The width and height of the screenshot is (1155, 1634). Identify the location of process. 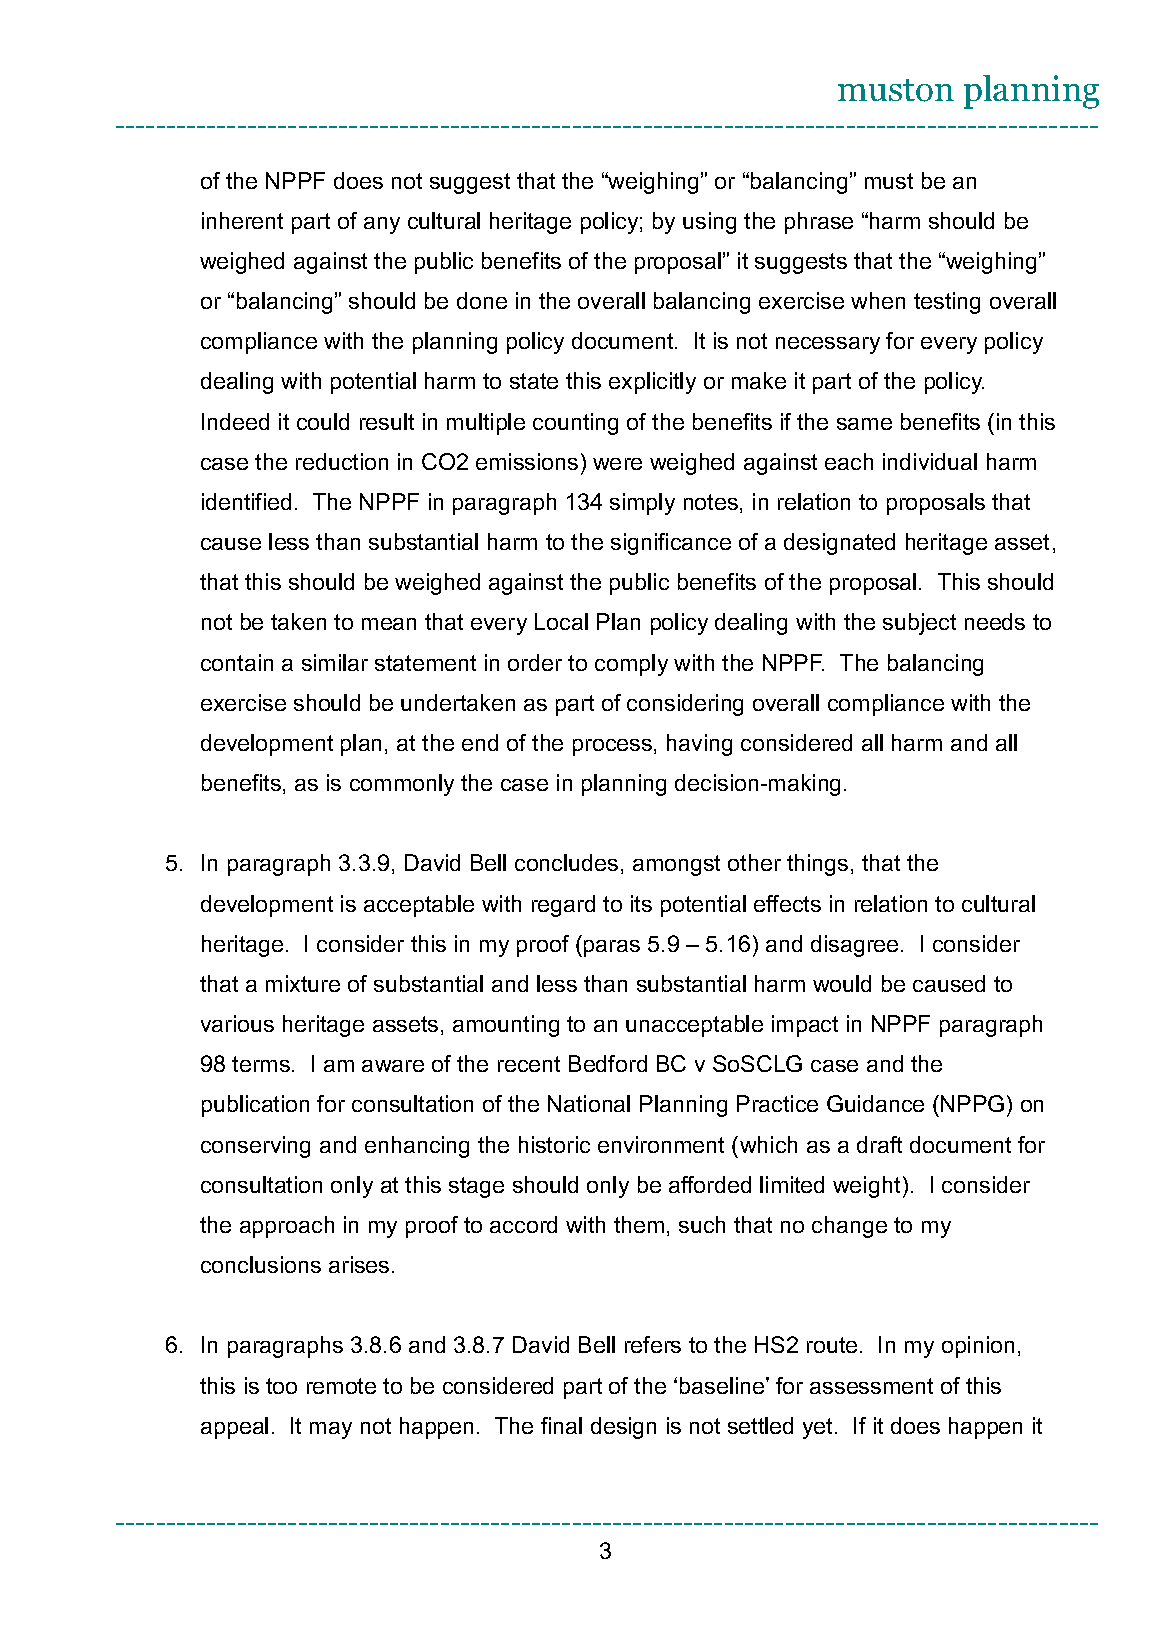
(612, 747).
